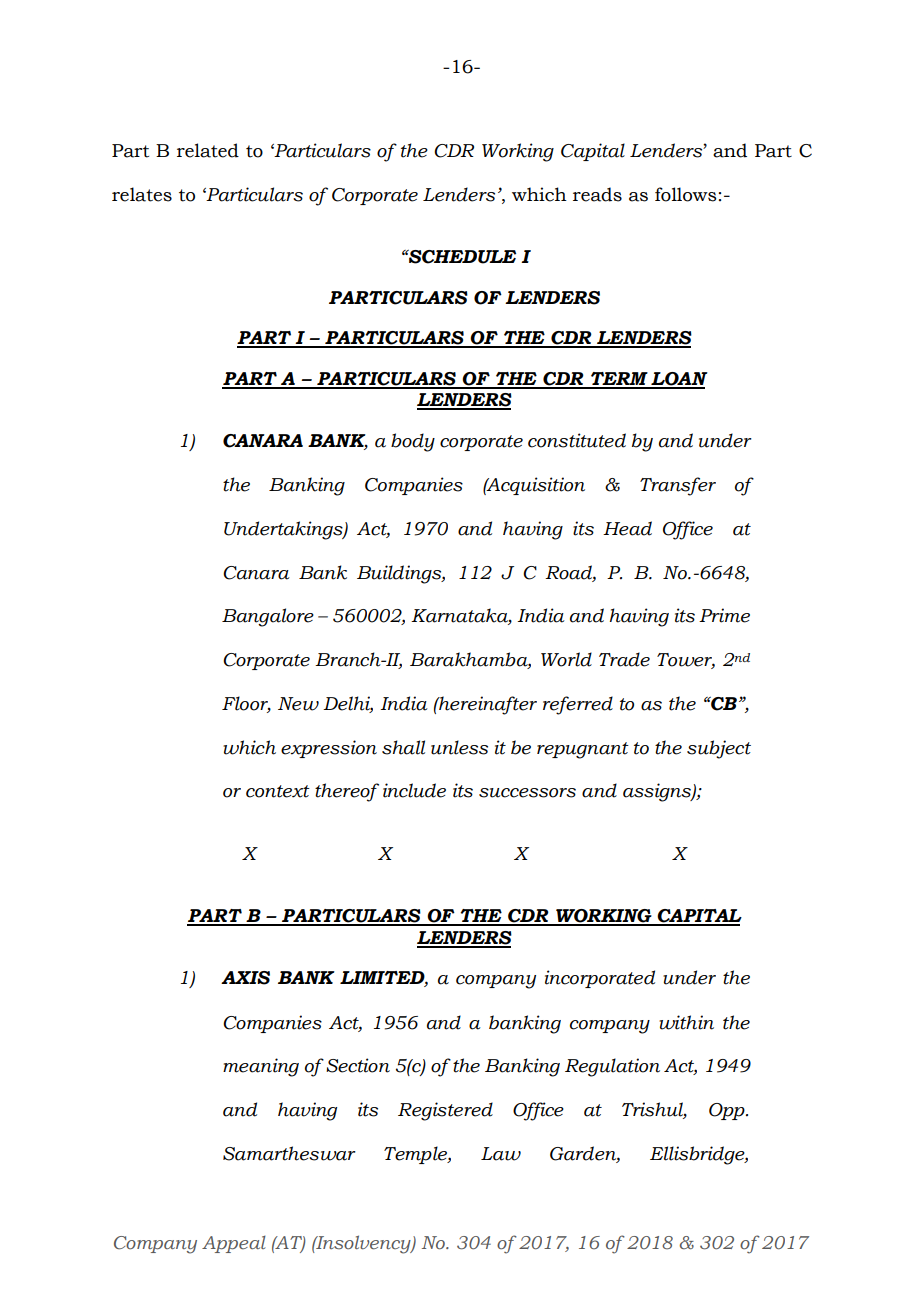 This document has width=924, height=1308. What do you see at coordinates (678, 486) in the document?
I see `Transfer` at bounding box center [678, 486].
